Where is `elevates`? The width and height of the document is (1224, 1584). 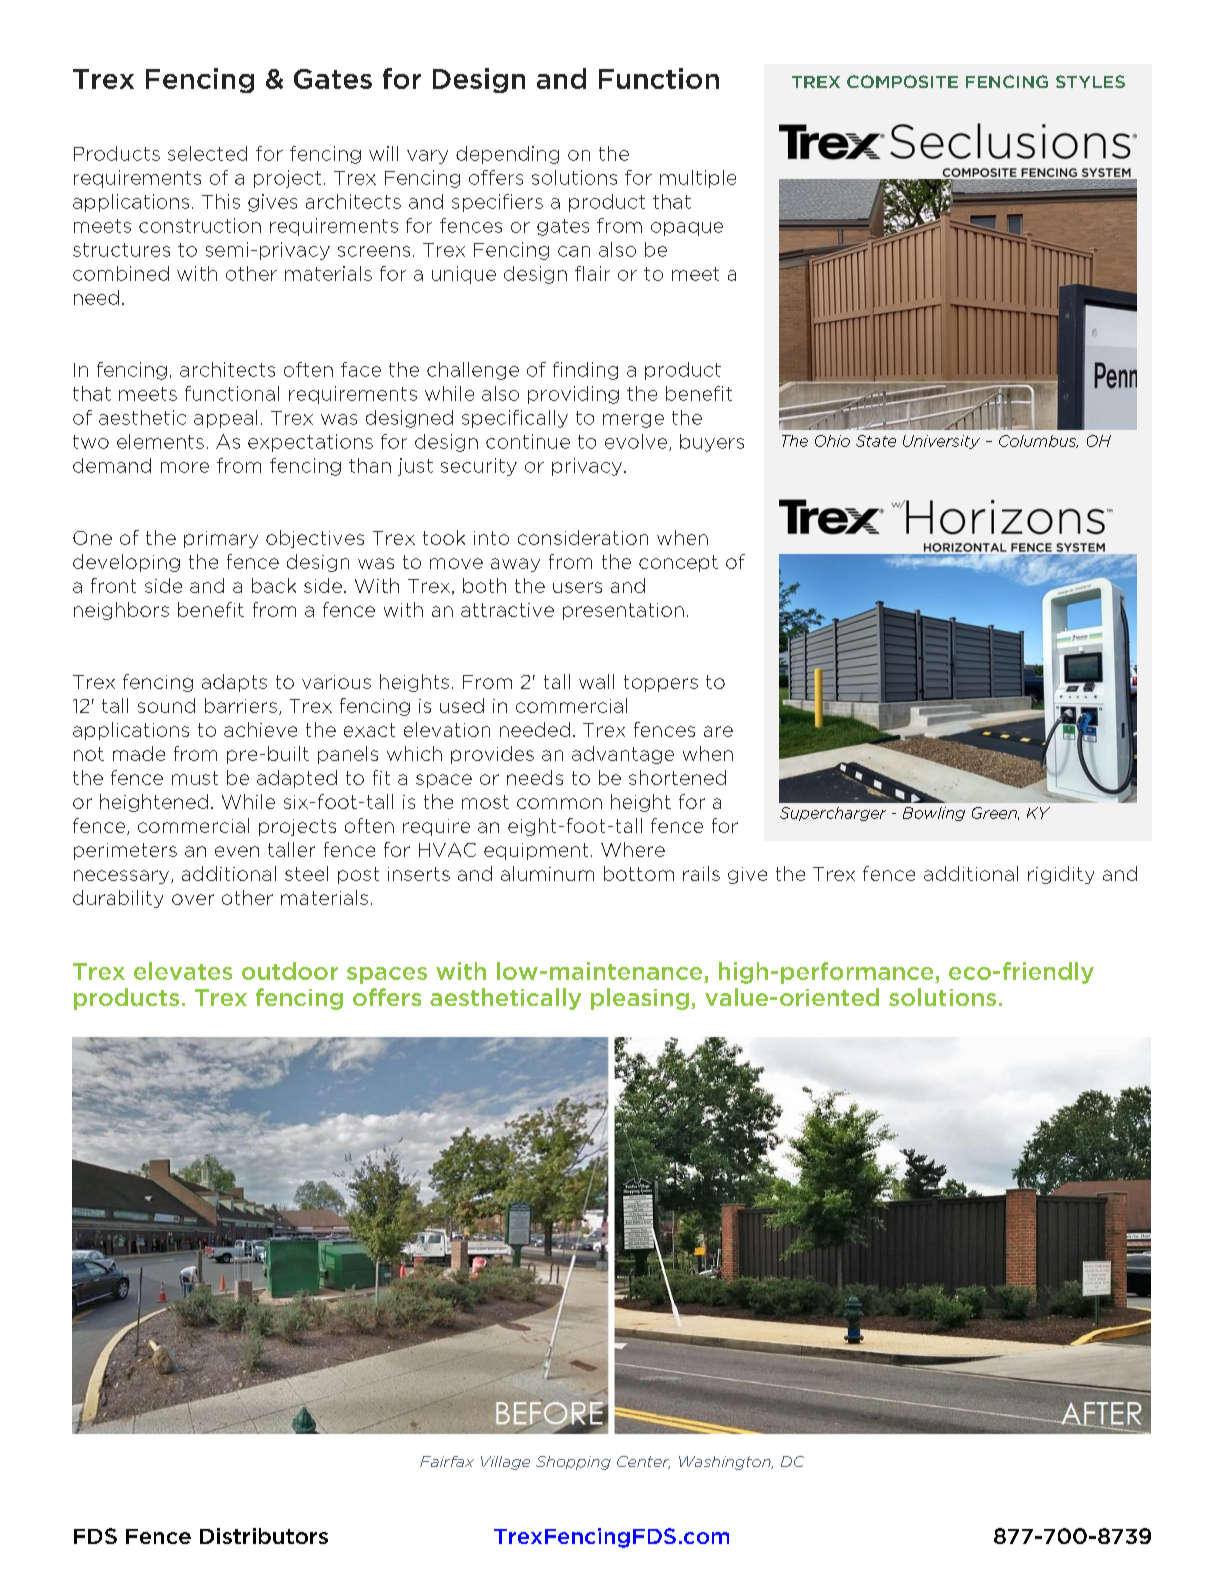
elevates is located at coordinates (183, 971).
